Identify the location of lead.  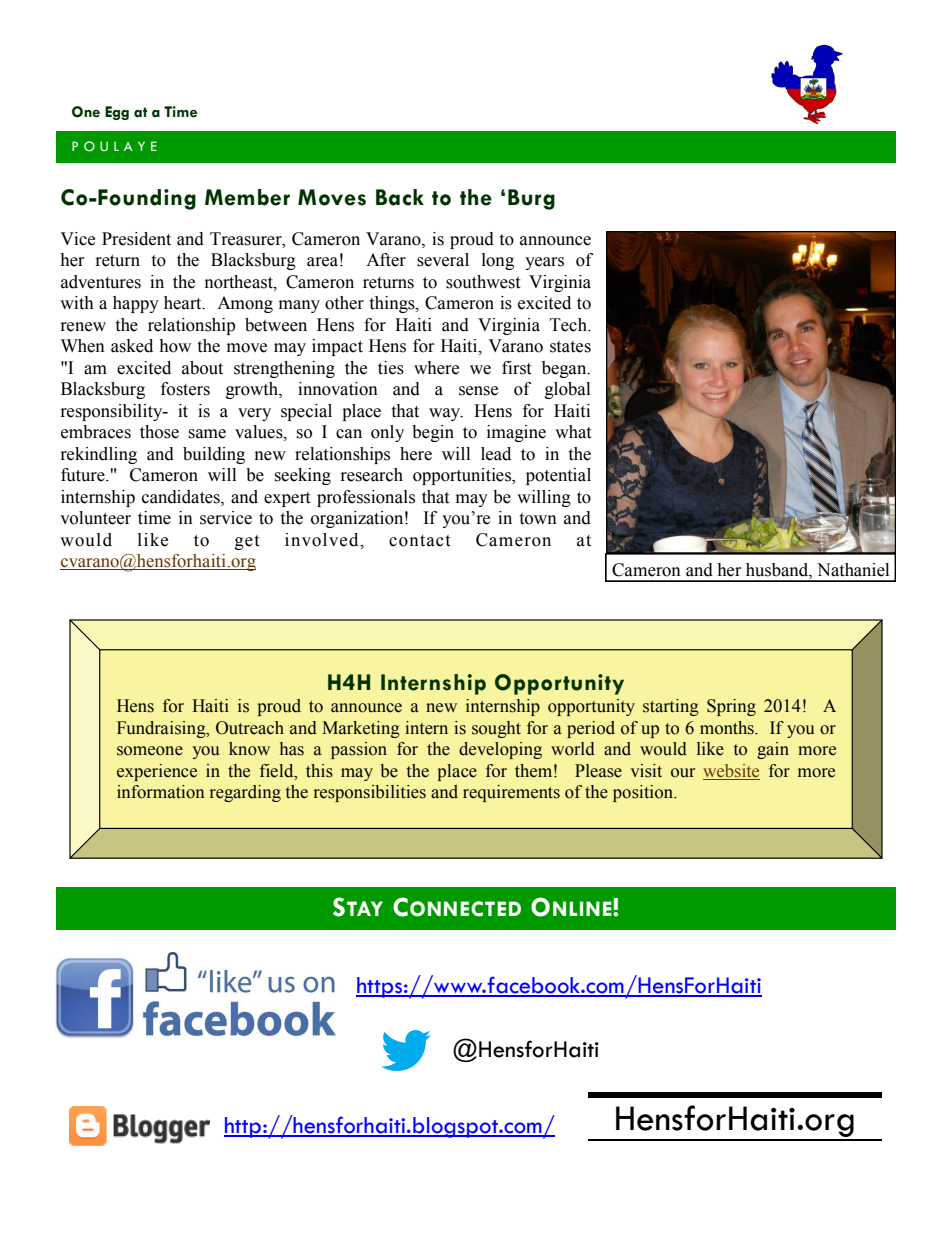
(496, 454).
